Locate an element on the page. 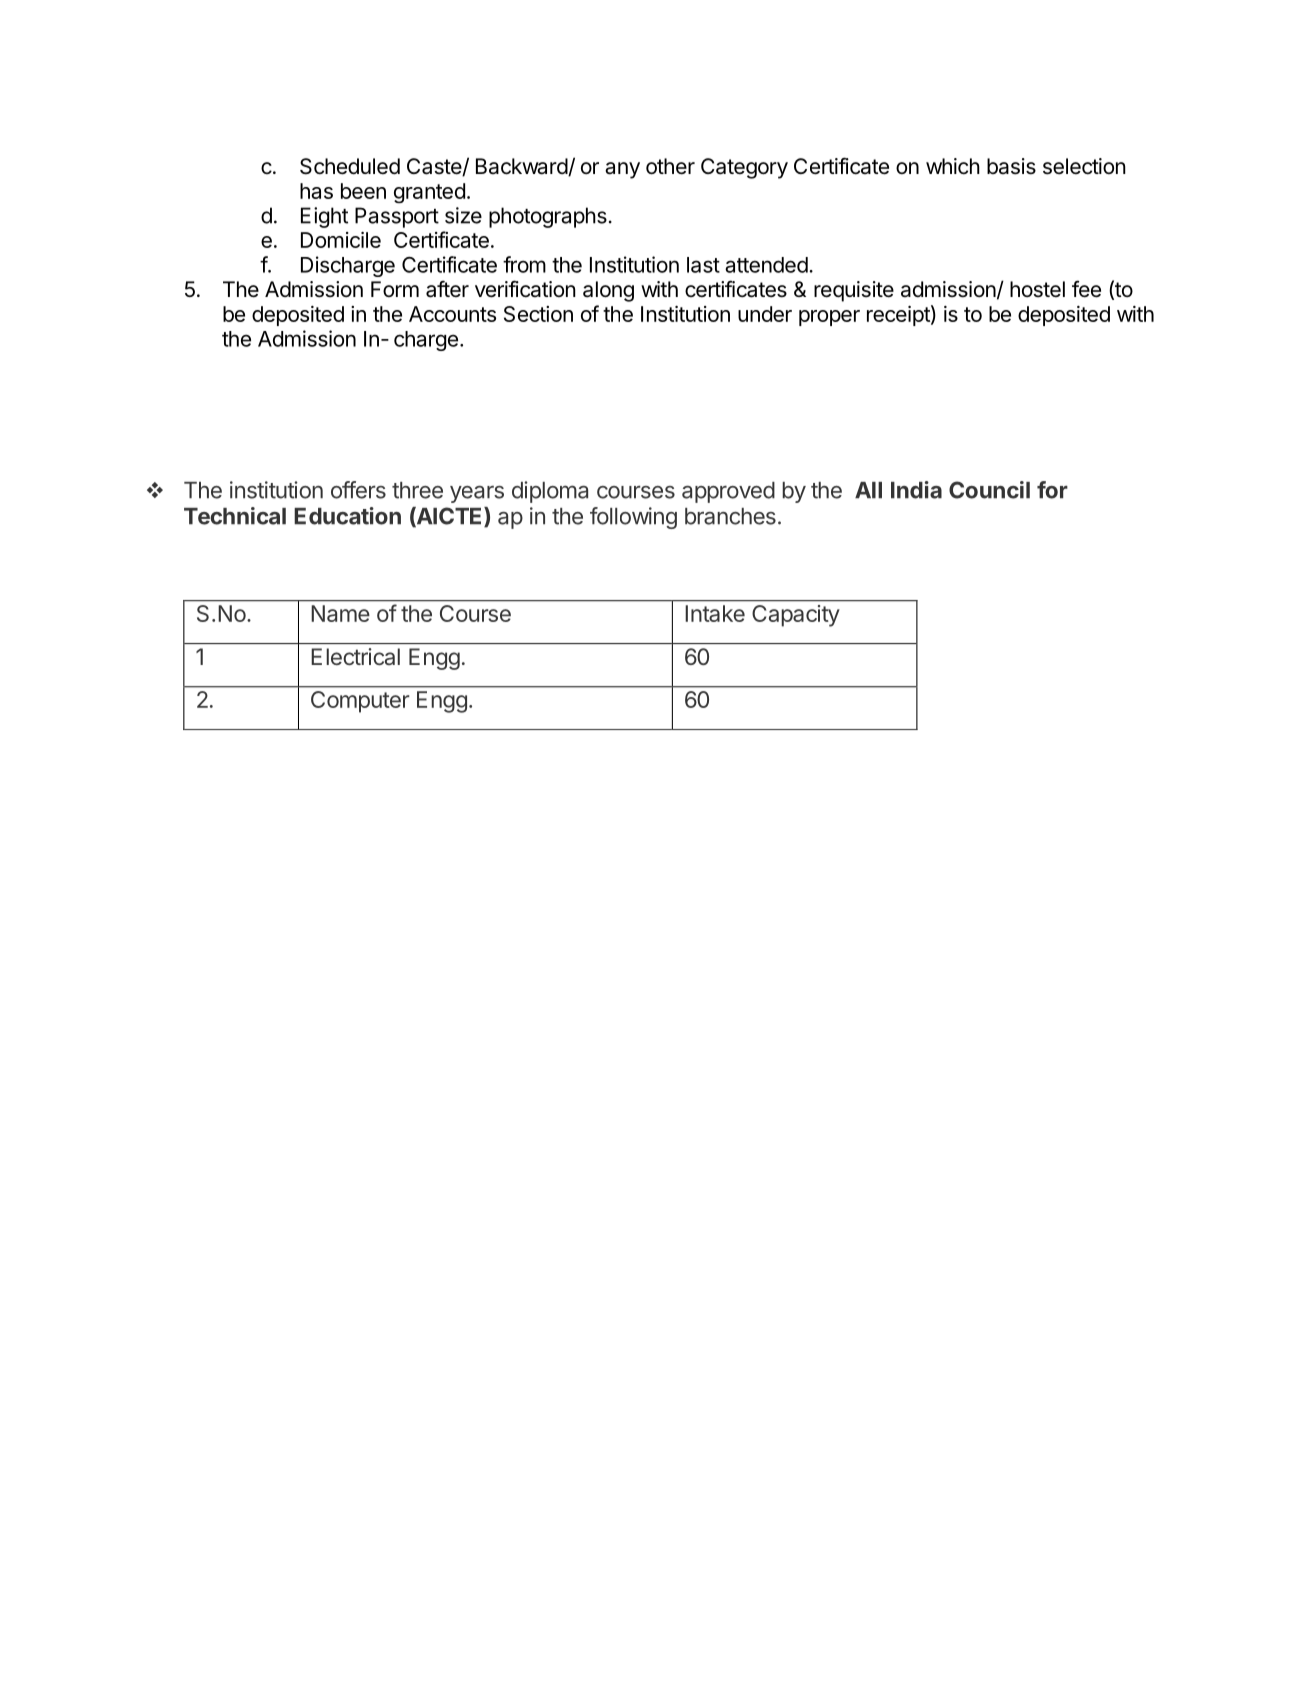 This page has width=1311, height=1696. India is located at coordinates (916, 490).
